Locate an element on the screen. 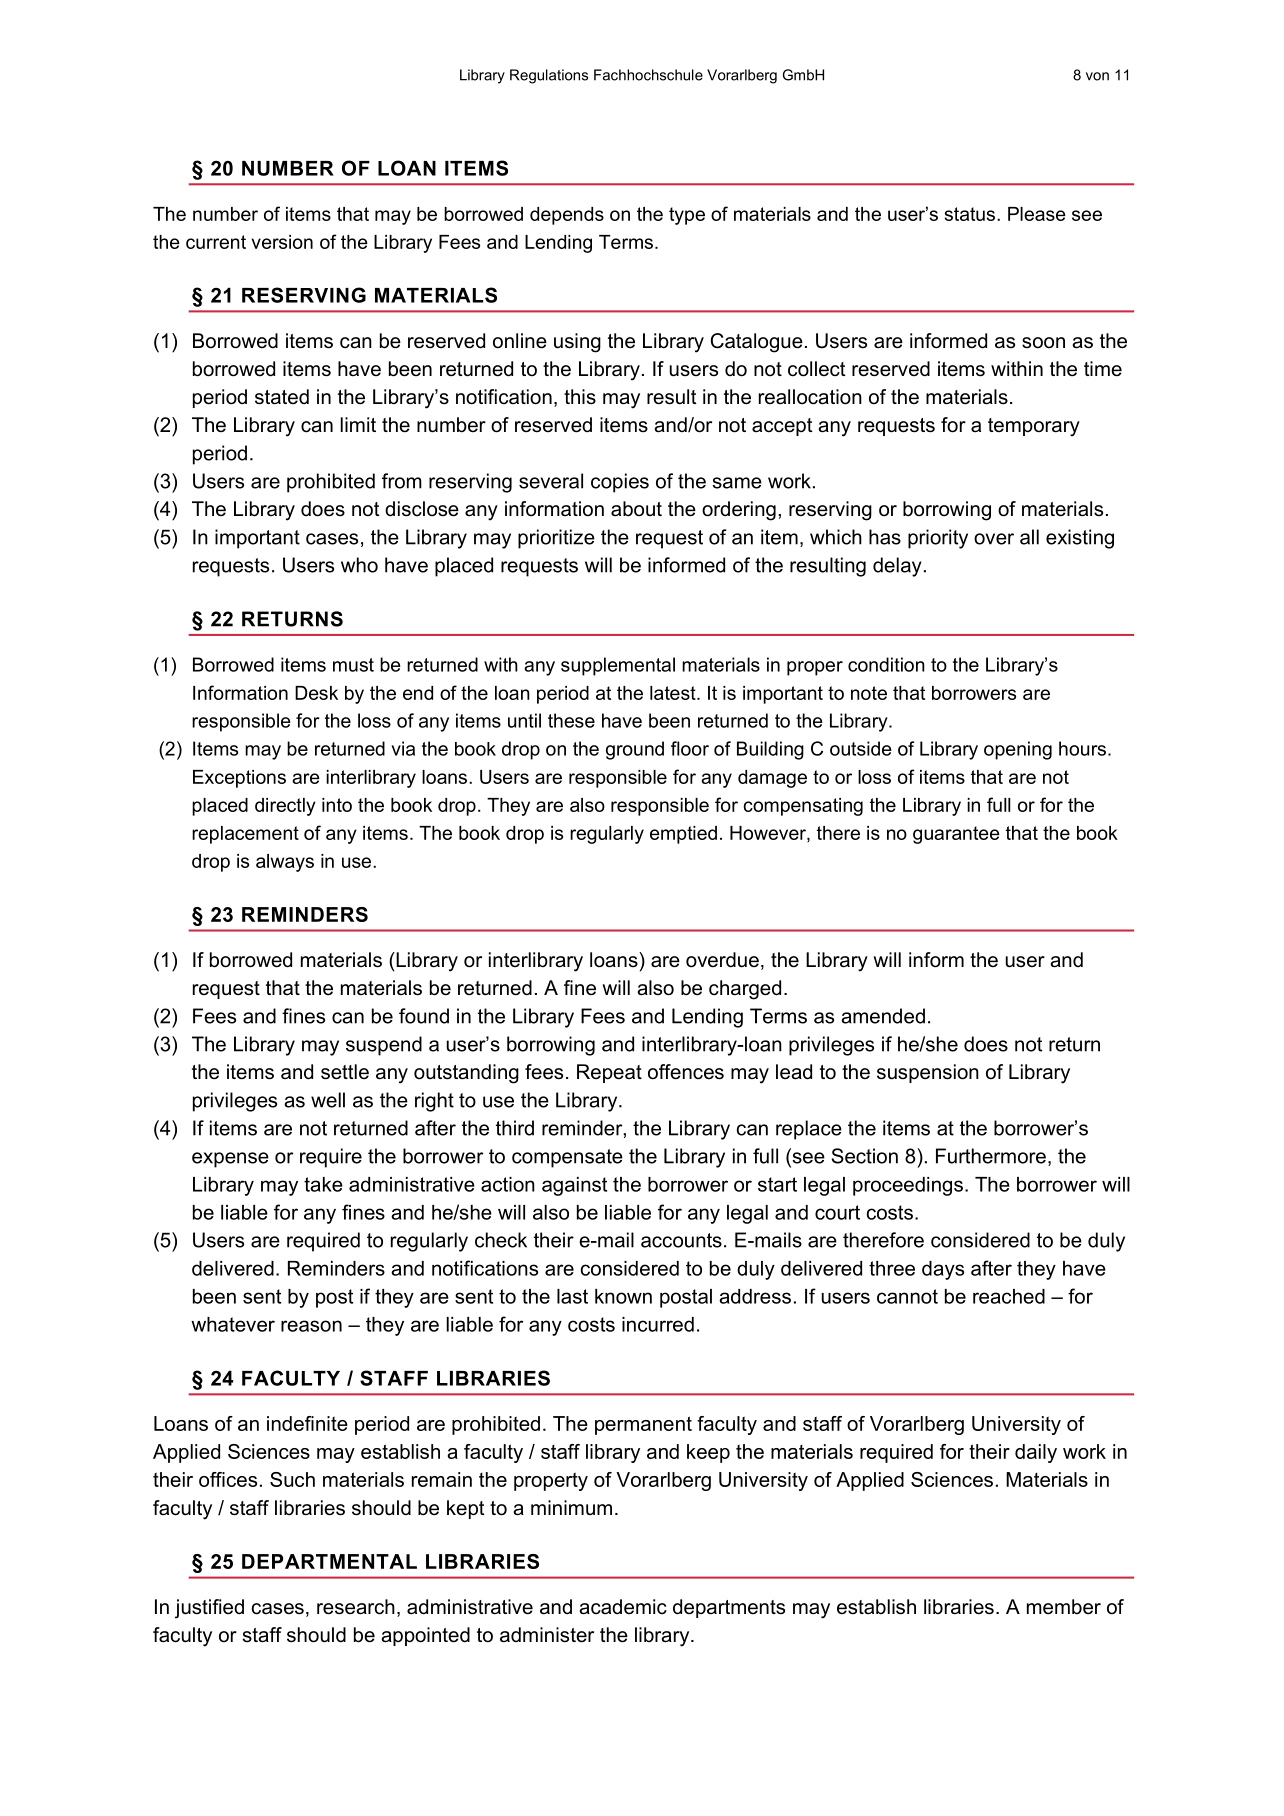 This screenshot has width=1284, height=1816. priority is located at coordinates (938, 539).
